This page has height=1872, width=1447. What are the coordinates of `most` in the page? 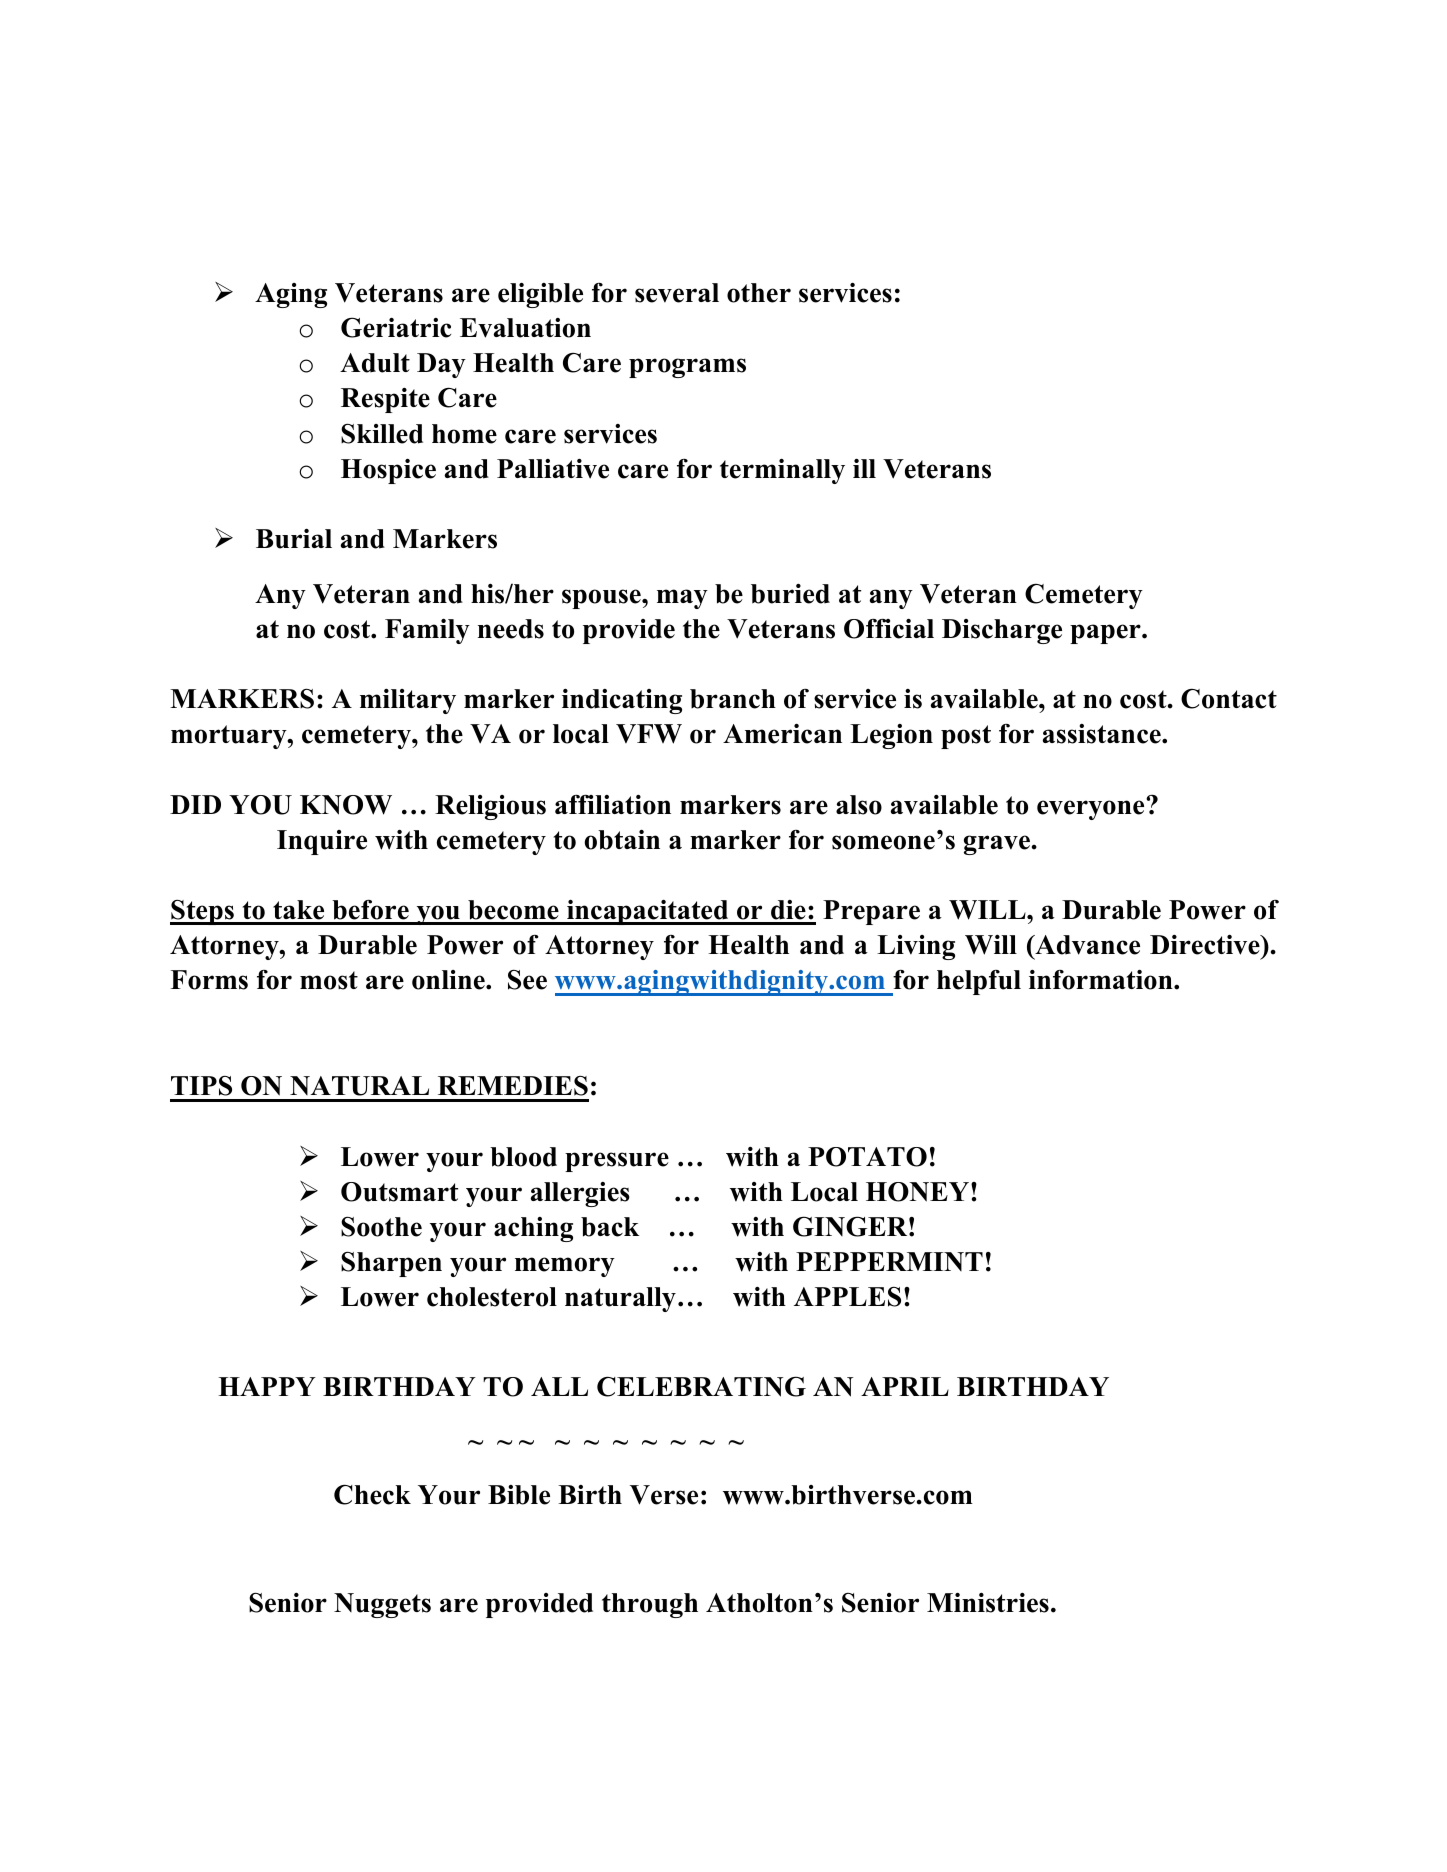 It's located at (329, 980).
